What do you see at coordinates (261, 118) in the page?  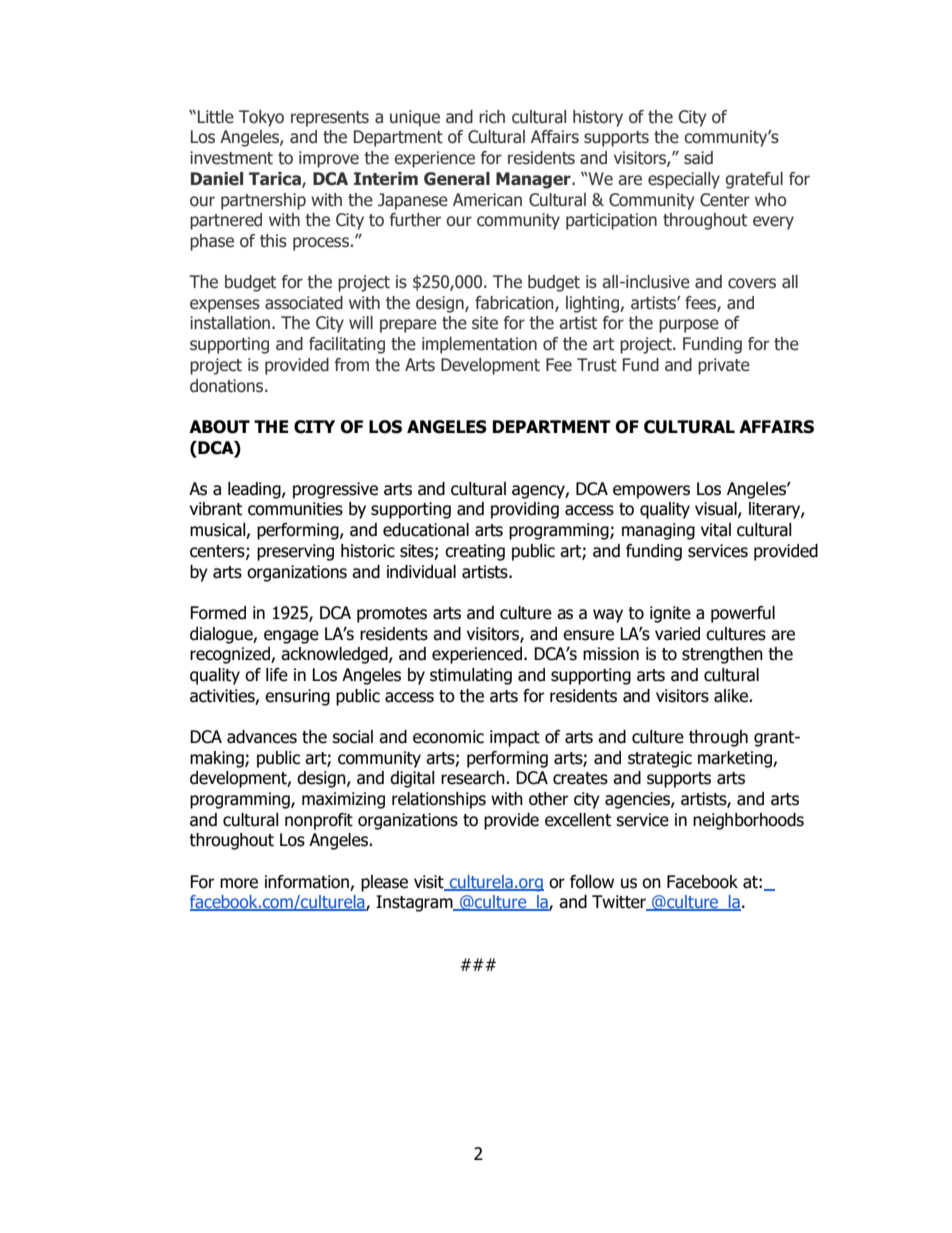 I see `Tokyo` at bounding box center [261, 118].
